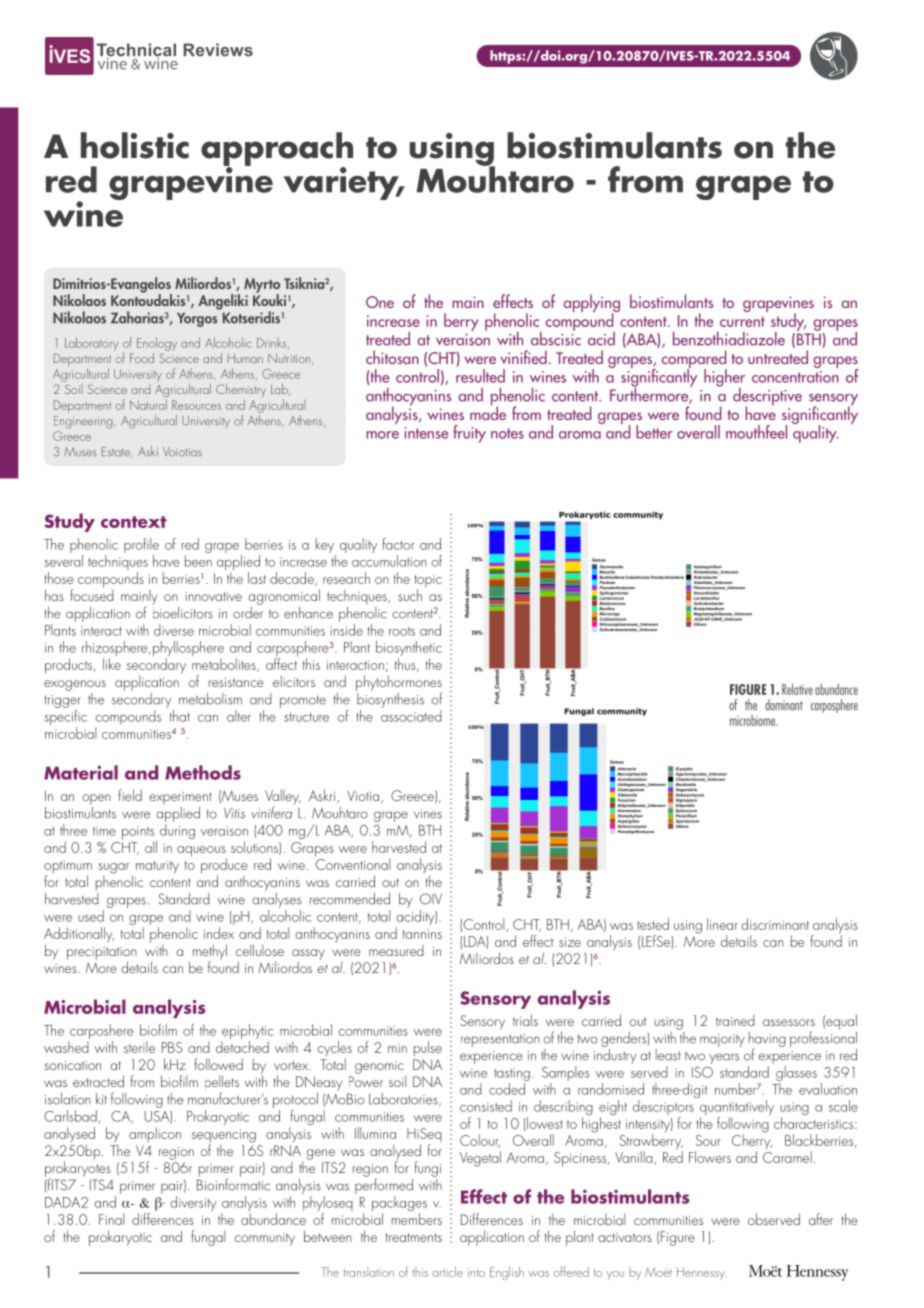 This page has height=1308, width=924. What do you see at coordinates (701, 1273) in the page?
I see `Hennessy` at bounding box center [701, 1273].
